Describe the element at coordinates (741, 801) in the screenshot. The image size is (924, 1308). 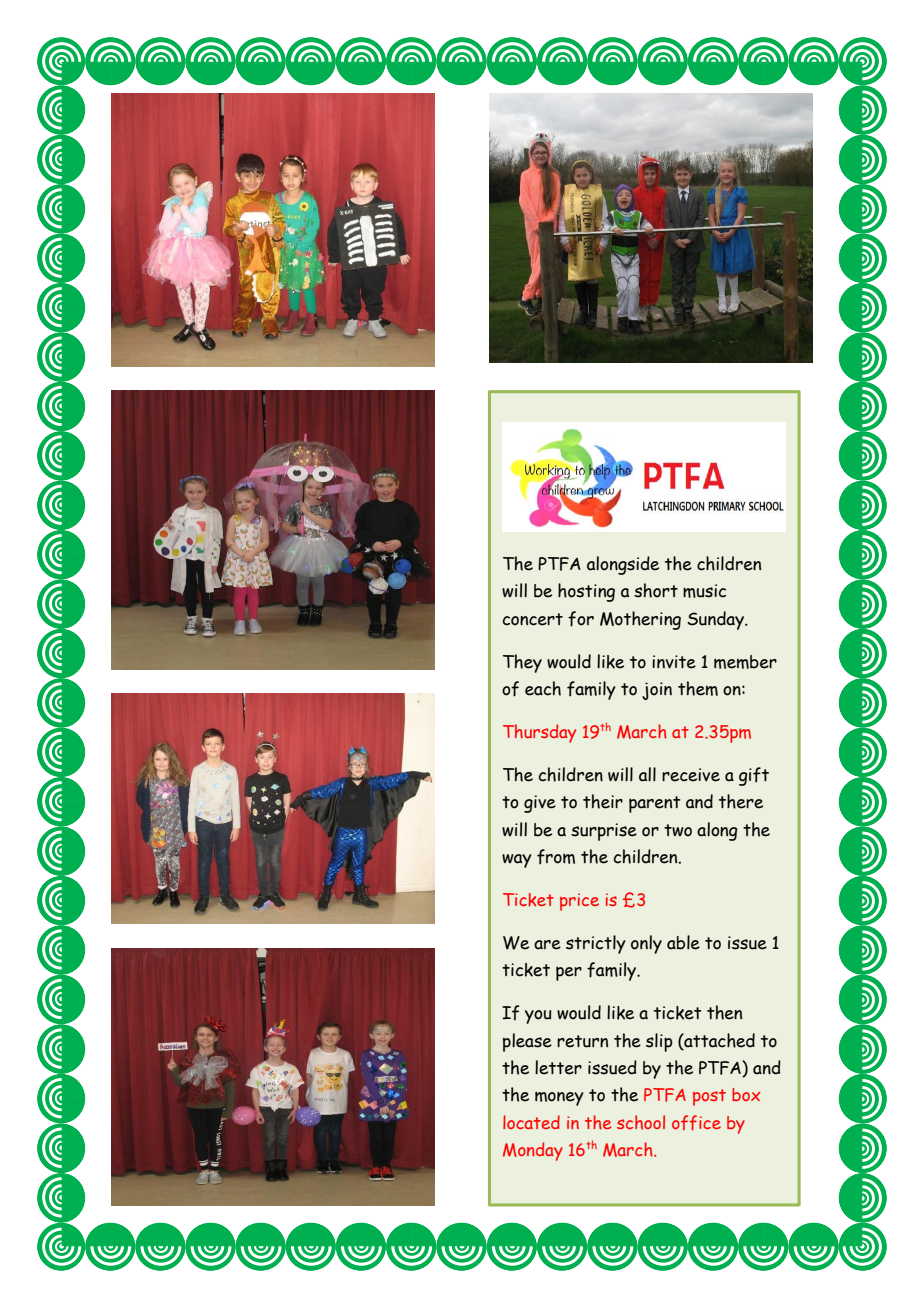
I see `there` at that location.
